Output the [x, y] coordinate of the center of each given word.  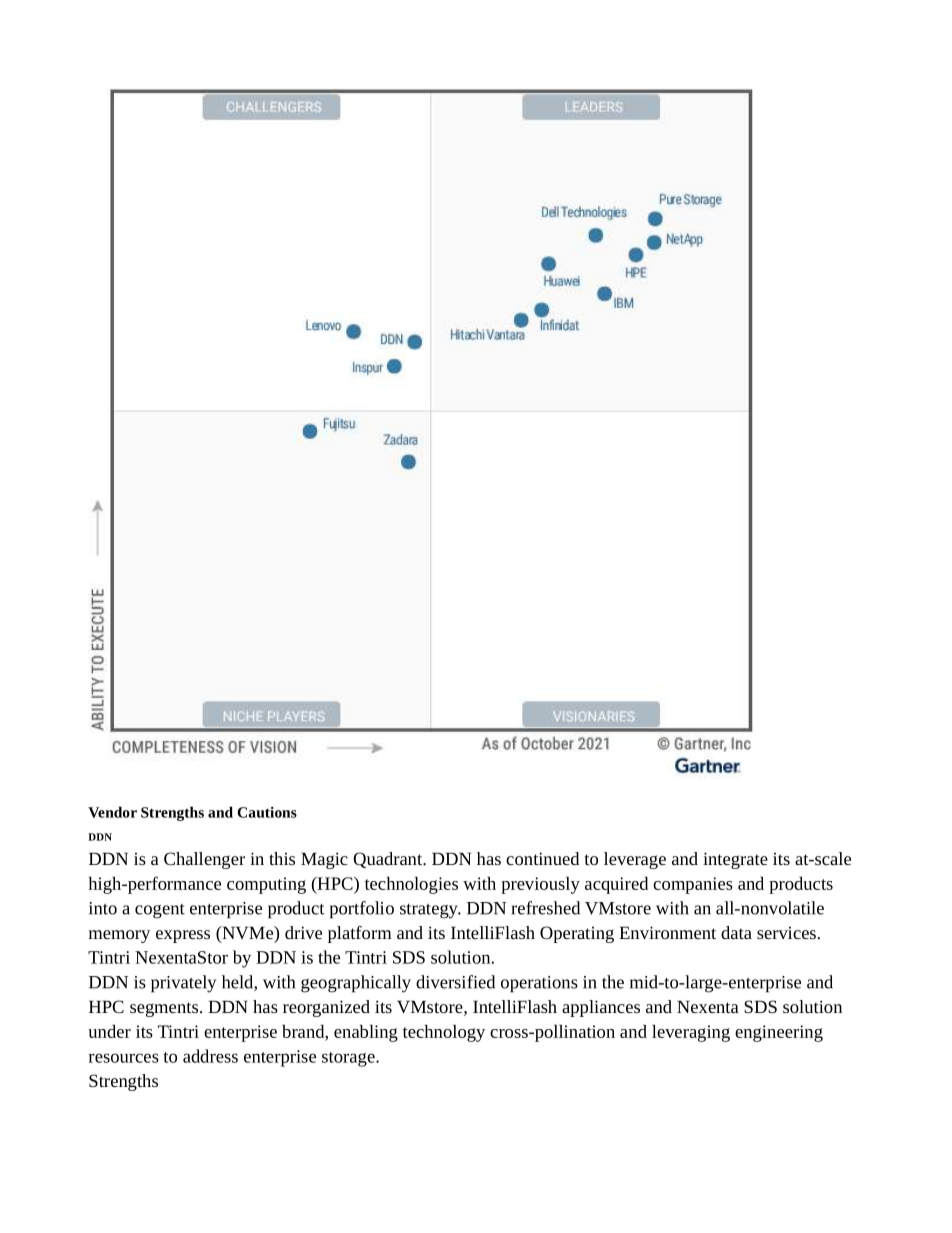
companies [693, 885]
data [736, 932]
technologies [411, 885]
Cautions [267, 812]
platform [360, 934]
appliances [601, 1008]
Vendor [112, 812]
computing [266, 885]
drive [303, 932]
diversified [455, 982]
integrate [735, 860]
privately [183, 984]
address [210, 1056]
